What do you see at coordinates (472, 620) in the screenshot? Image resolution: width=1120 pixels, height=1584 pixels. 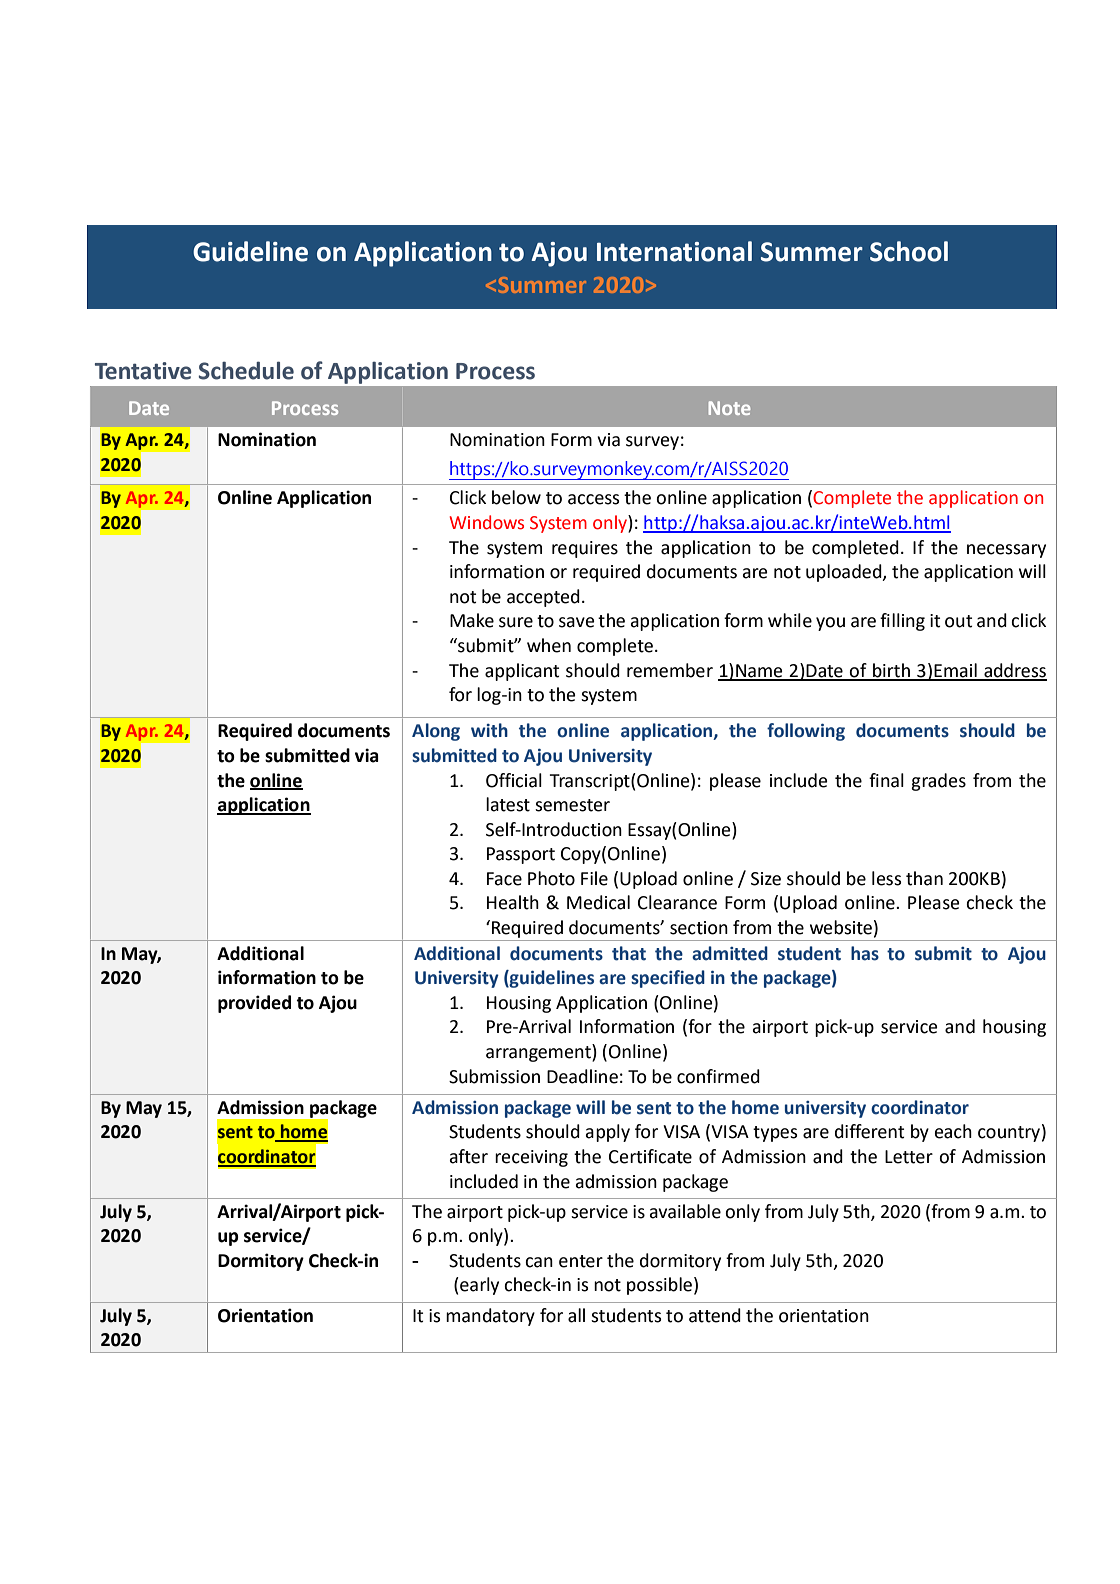 I see `Make` at bounding box center [472, 620].
